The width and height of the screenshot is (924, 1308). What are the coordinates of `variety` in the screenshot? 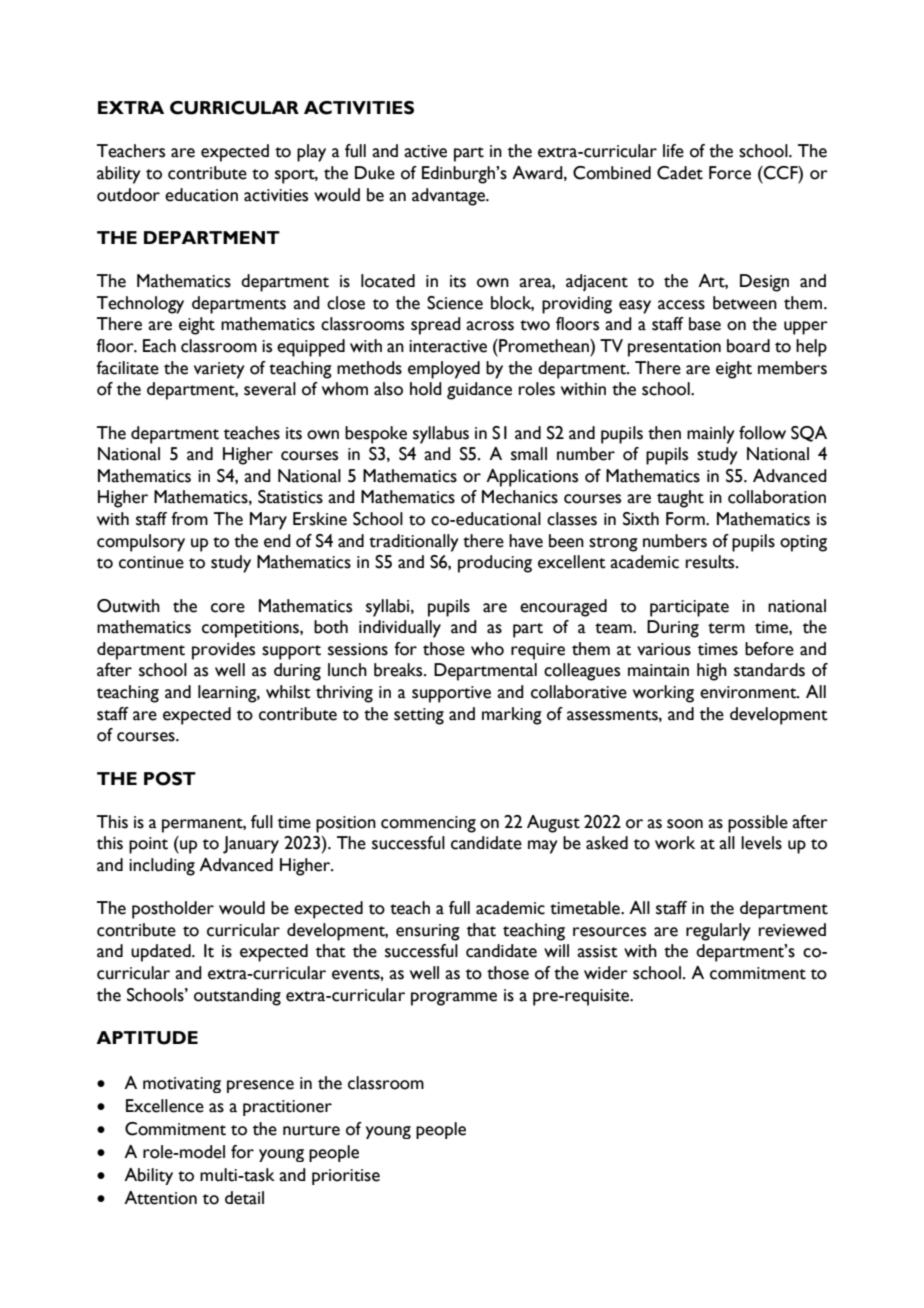 It's located at (219, 370).
